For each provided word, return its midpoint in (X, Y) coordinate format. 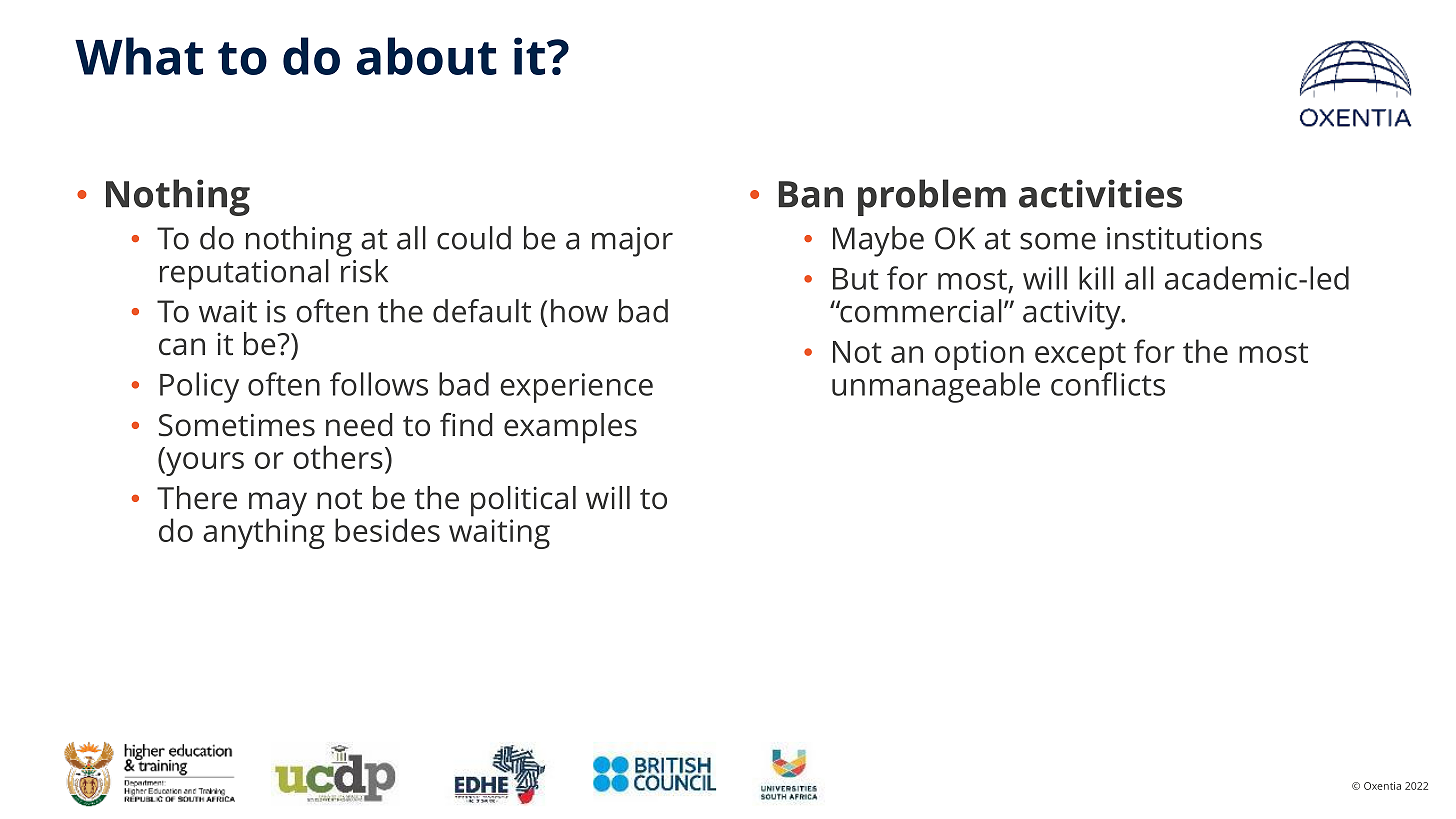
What (139, 56)
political (523, 501)
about (427, 56)
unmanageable (936, 387)
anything (264, 532)
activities (1100, 193)
